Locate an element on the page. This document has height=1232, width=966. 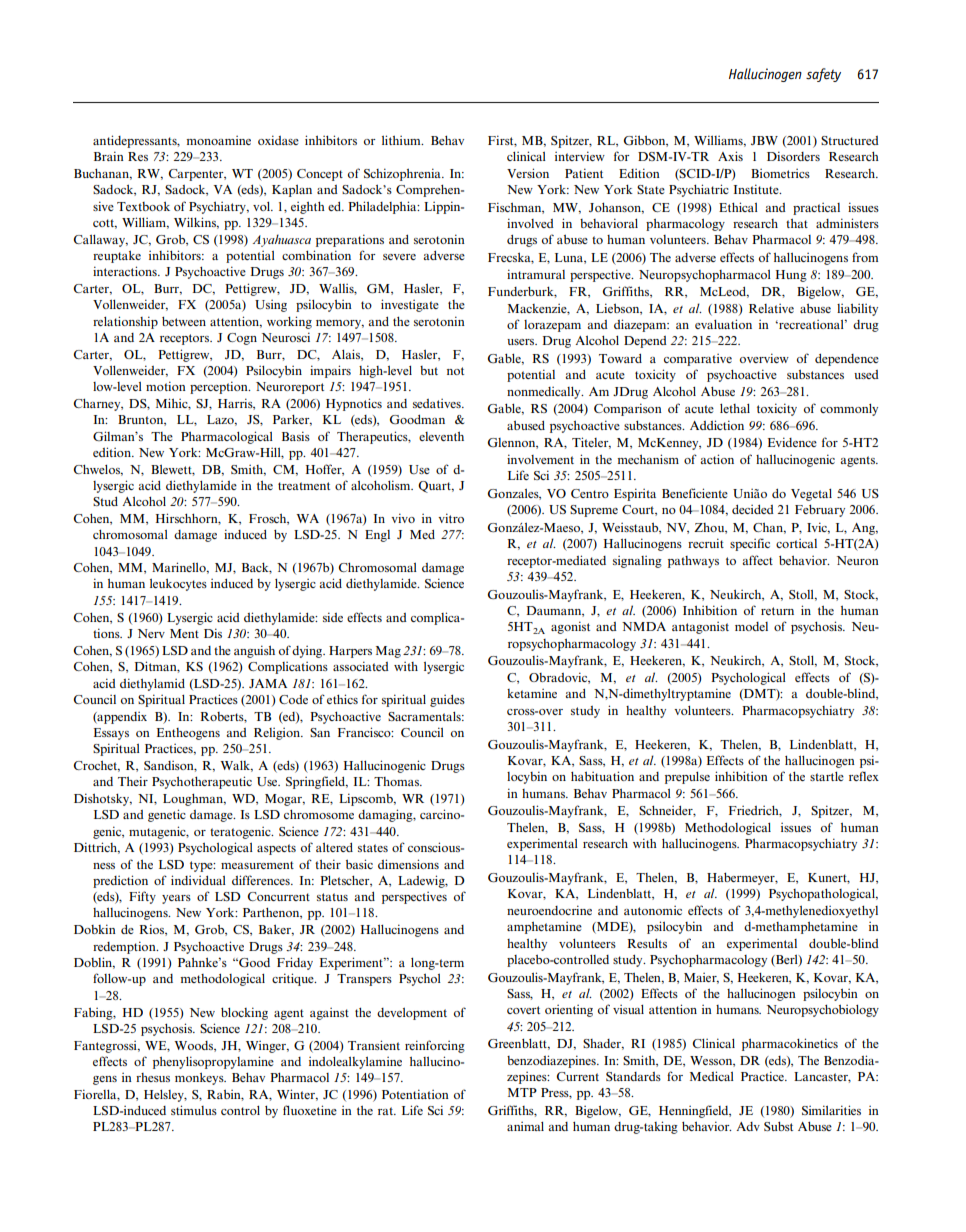
Similarities is located at coordinates (831, 1110).
